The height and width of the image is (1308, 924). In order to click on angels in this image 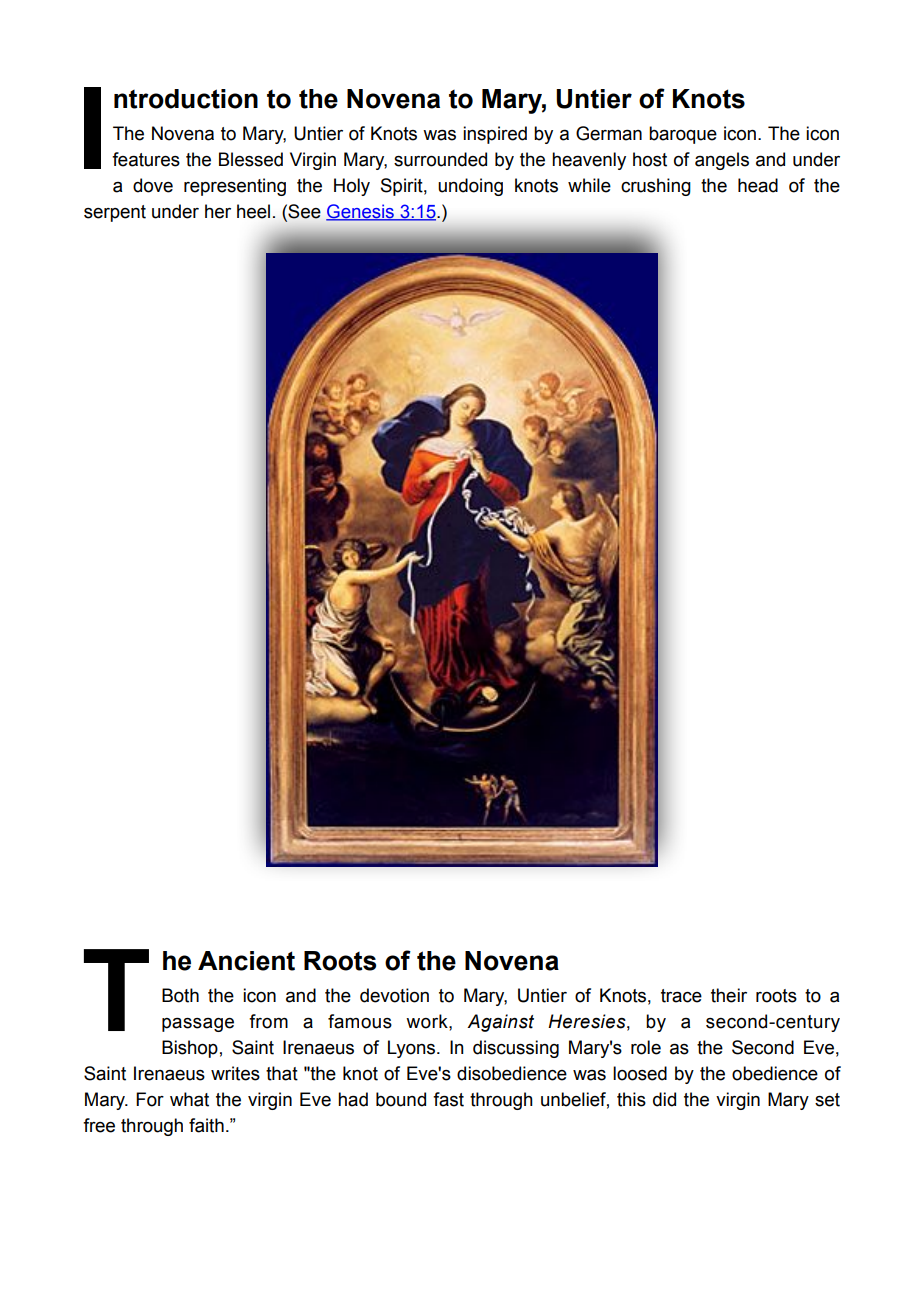, I will do `click(722, 161)`.
